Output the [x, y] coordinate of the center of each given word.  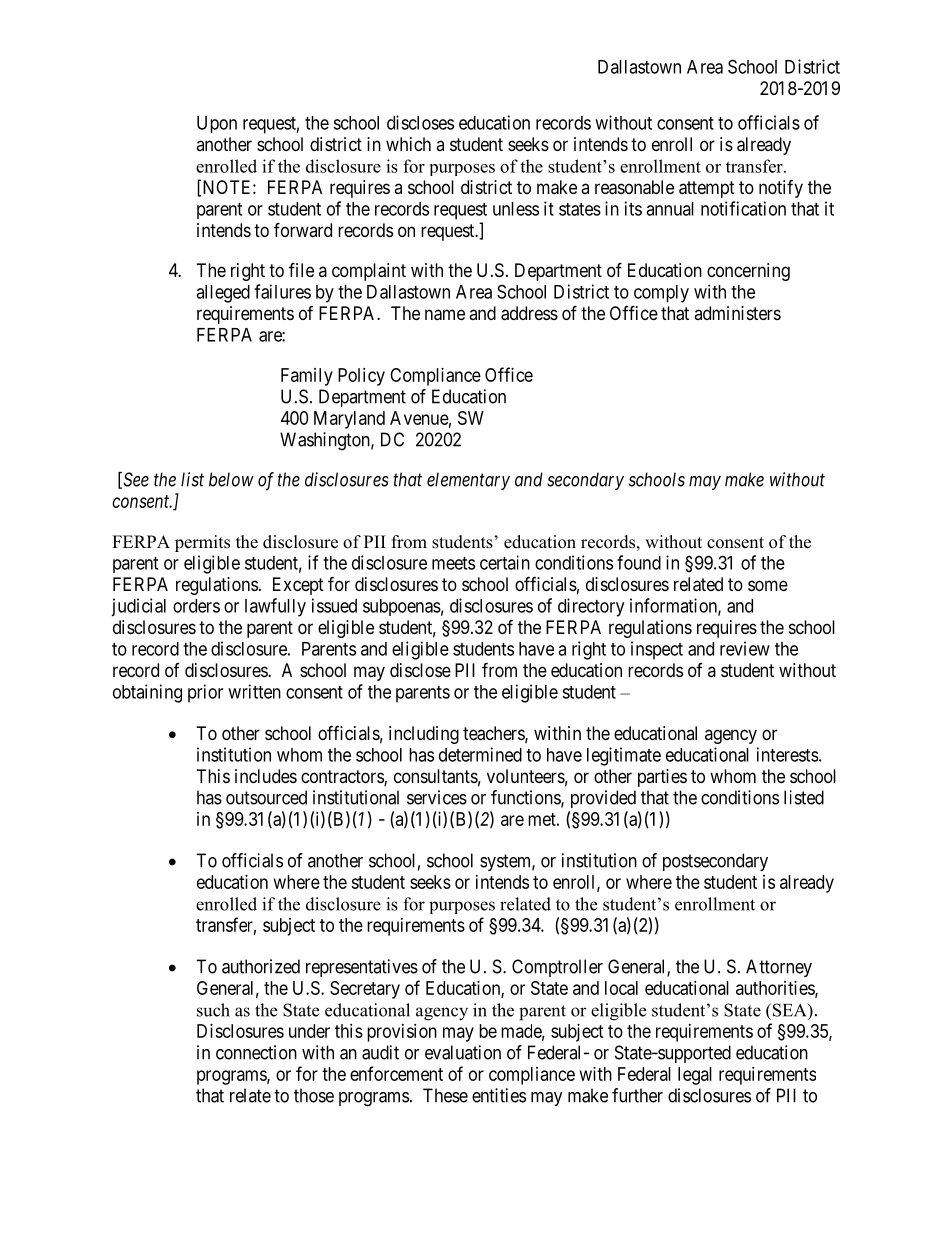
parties [662, 778]
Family [307, 377]
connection [256, 1052]
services [437, 797]
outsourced [266, 797]
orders [196, 606]
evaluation [463, 1052]
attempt [707, 189]
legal [695, 1076]
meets [453, 563]
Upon [217, 124]
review [745, 648]
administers [737, 313]
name [445, 315]
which [408, 144]
